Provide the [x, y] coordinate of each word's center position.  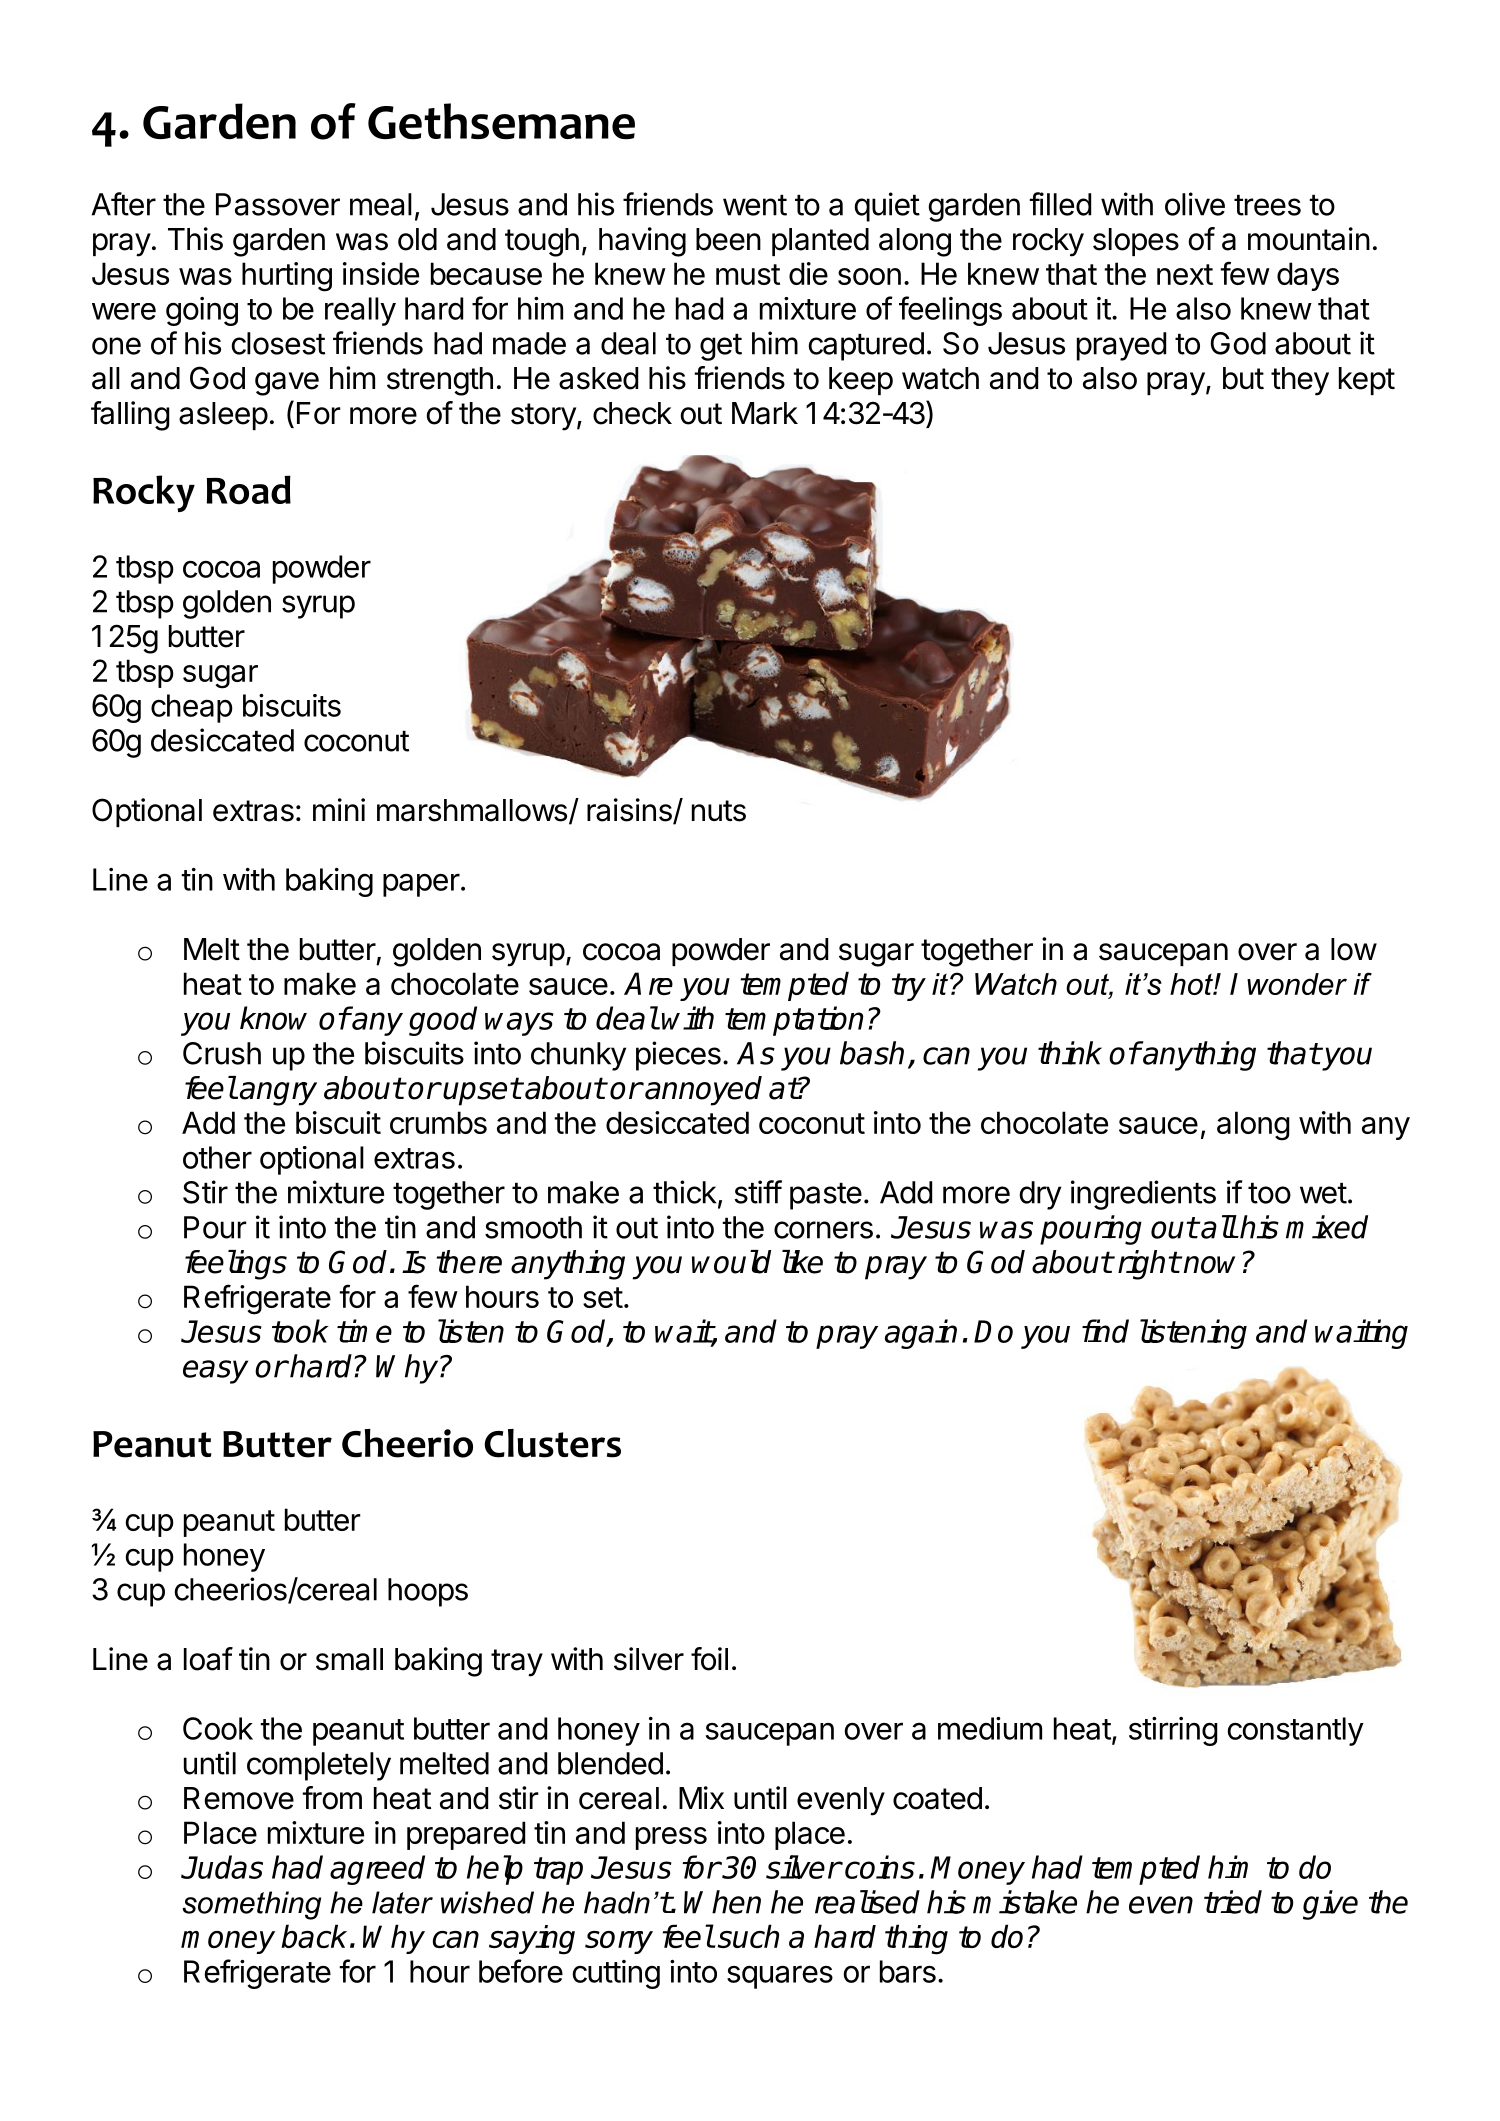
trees [1267, 205]
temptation [794, 1021]
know [273, 1018]
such [748, 1936]
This [195, 239]
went [755, 205]
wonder [1297, 984]
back [314, 1936]
